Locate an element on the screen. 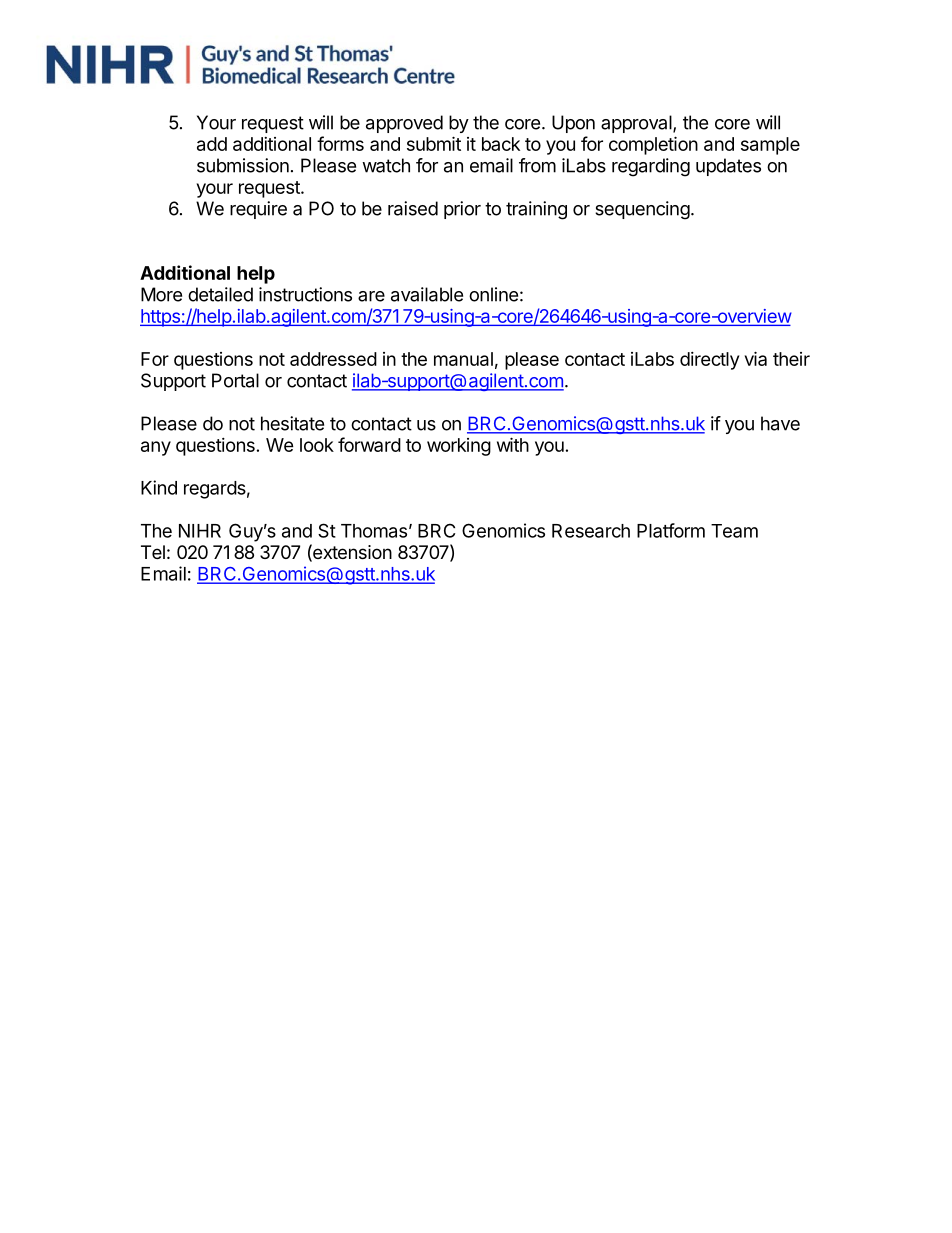  manual is located at coordinates (463, 359).
